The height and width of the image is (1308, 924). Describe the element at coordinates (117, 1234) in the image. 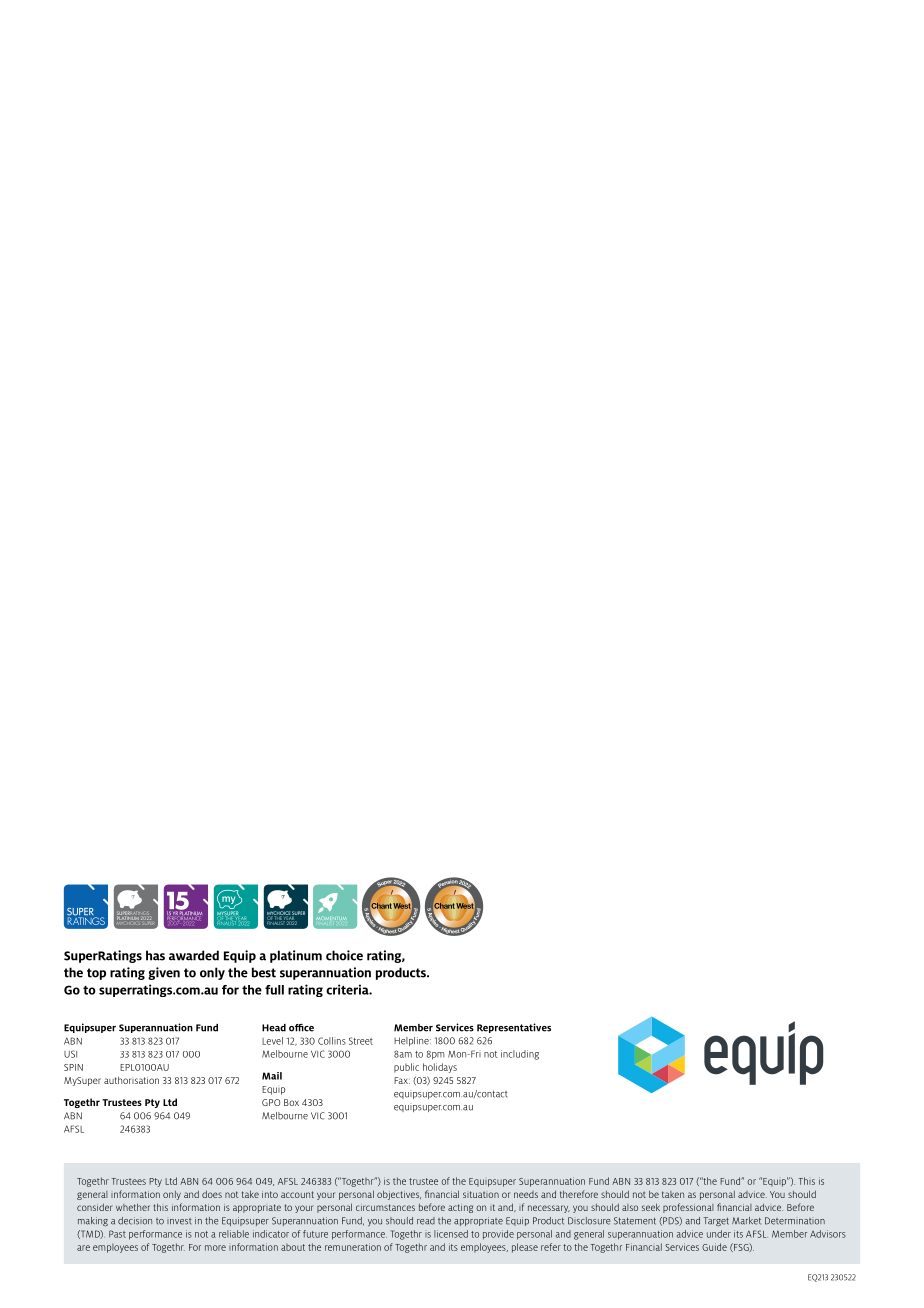

I see `Past` at that location.
